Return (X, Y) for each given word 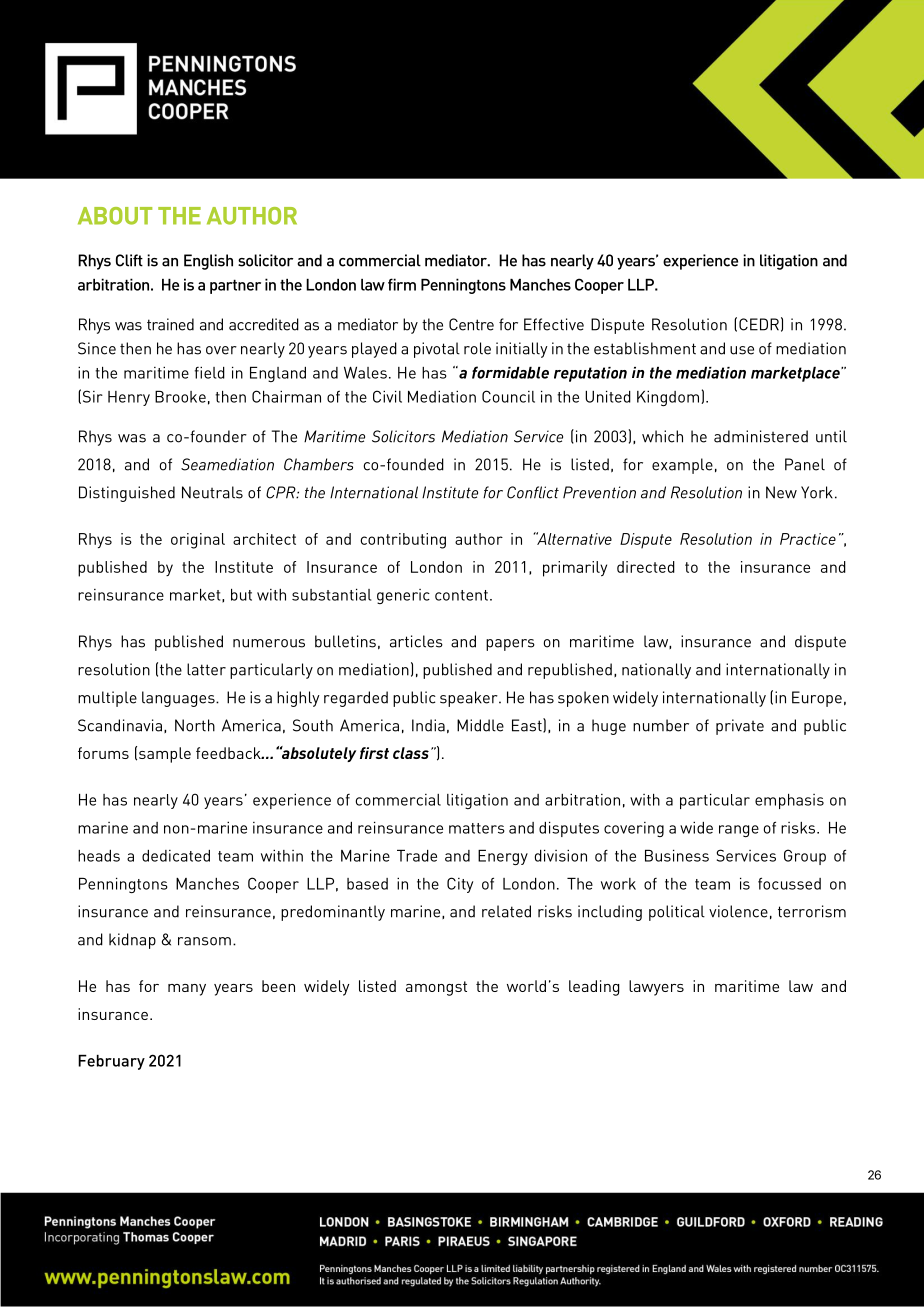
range (739, 831)
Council (508, 396)
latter (206, 669)
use (742, 350)
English (208, 262)
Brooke (180, 397)
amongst (436, 988)
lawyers (656, 988)
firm (402, 284)
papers (510, 645)
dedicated (176, 856)
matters (477, 828)
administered (761, 436)
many (187, 990)
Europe (817, 699)
